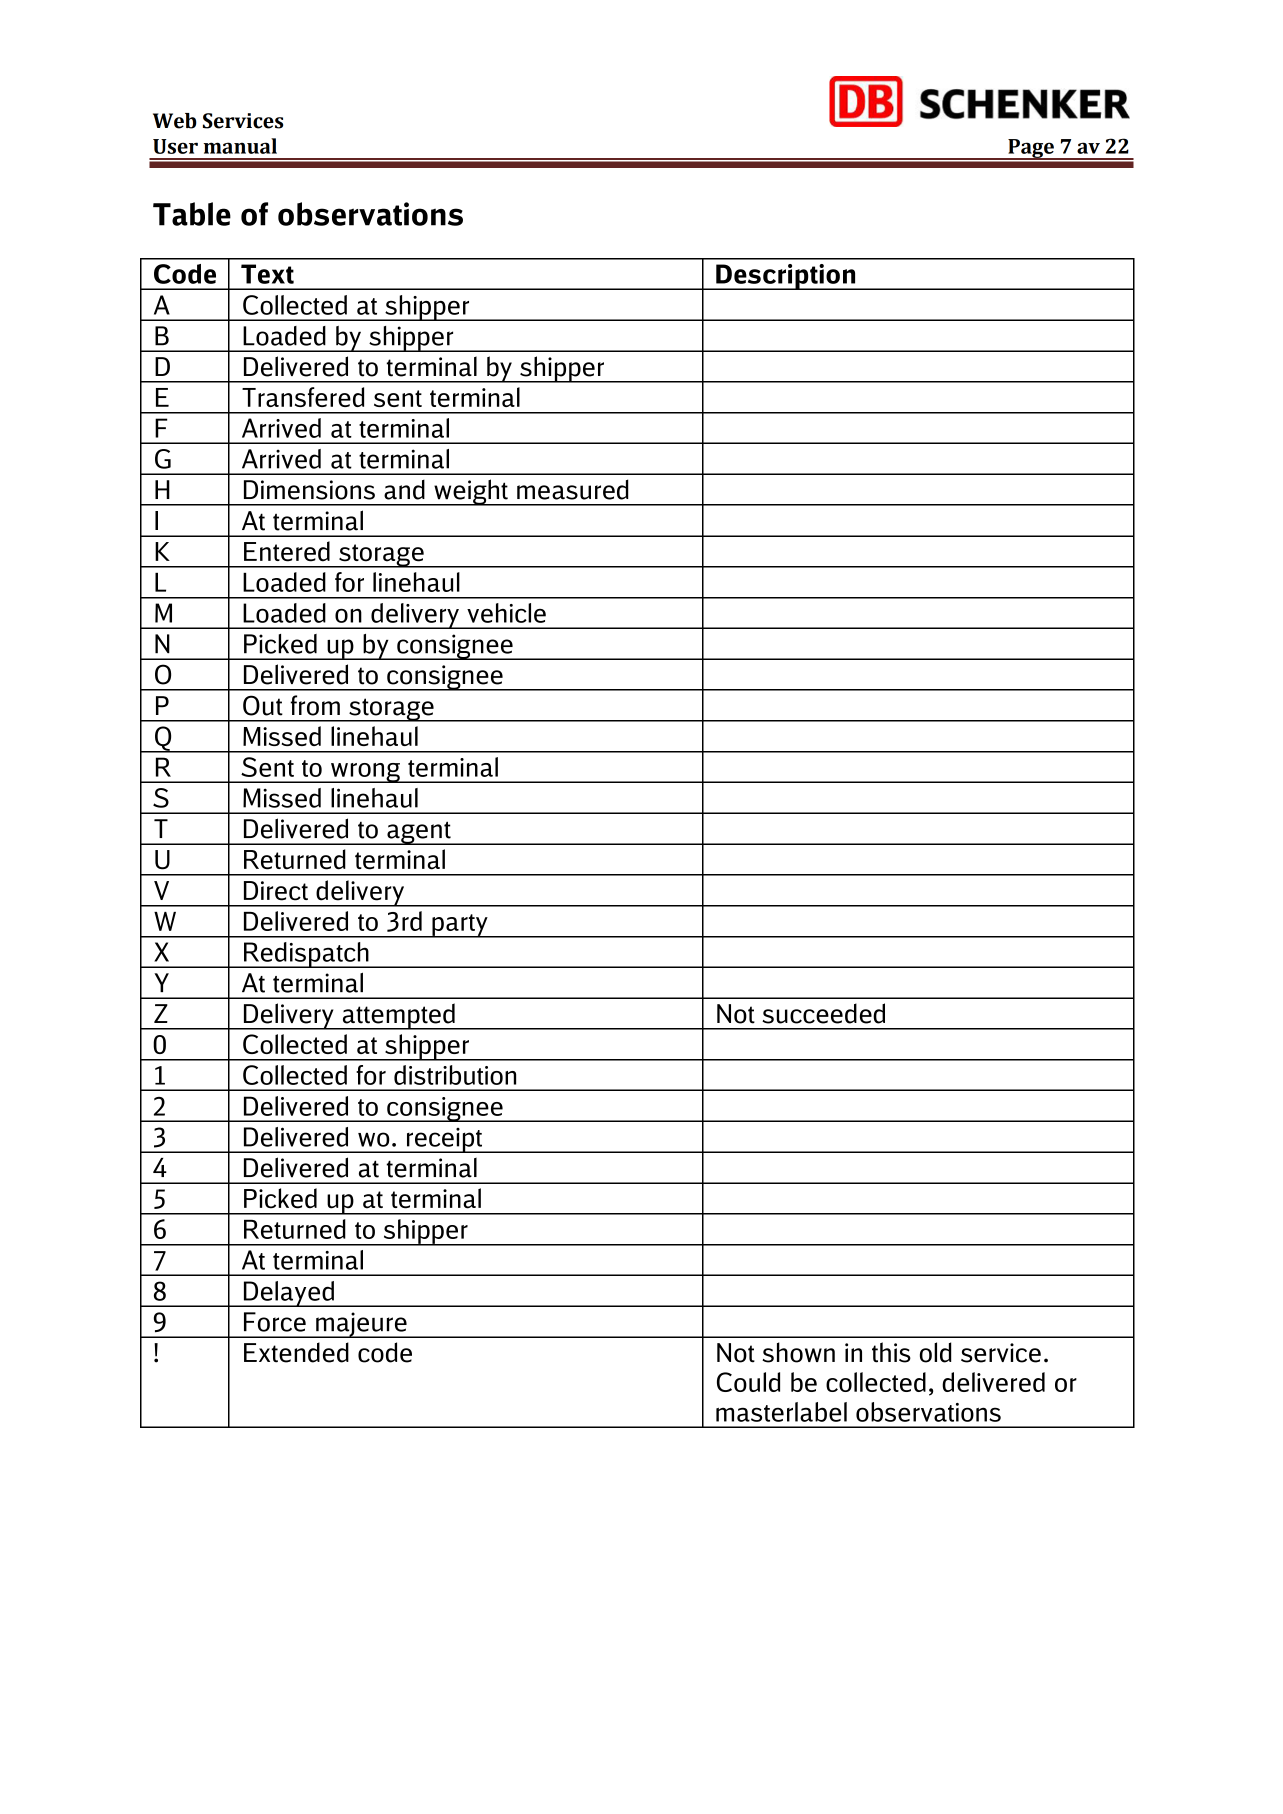 Image resolution: width=1283 pixels, height=1814 pixels. What do you see at coordinates (786, 277) in the document?
I see `Description` at bounding box center [786, 277].
